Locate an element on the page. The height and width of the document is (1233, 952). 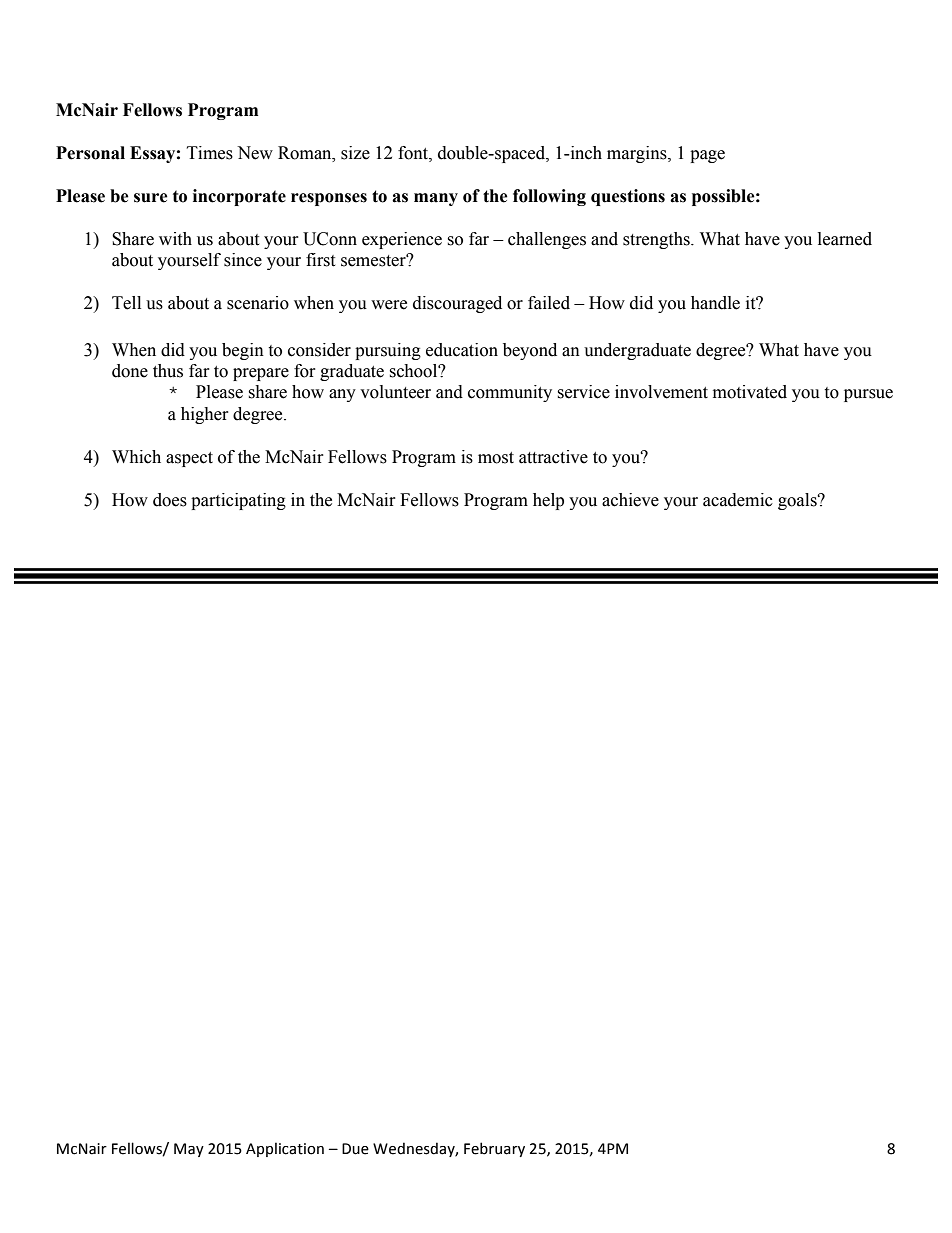
learned is located at coordinates (845, 239).
